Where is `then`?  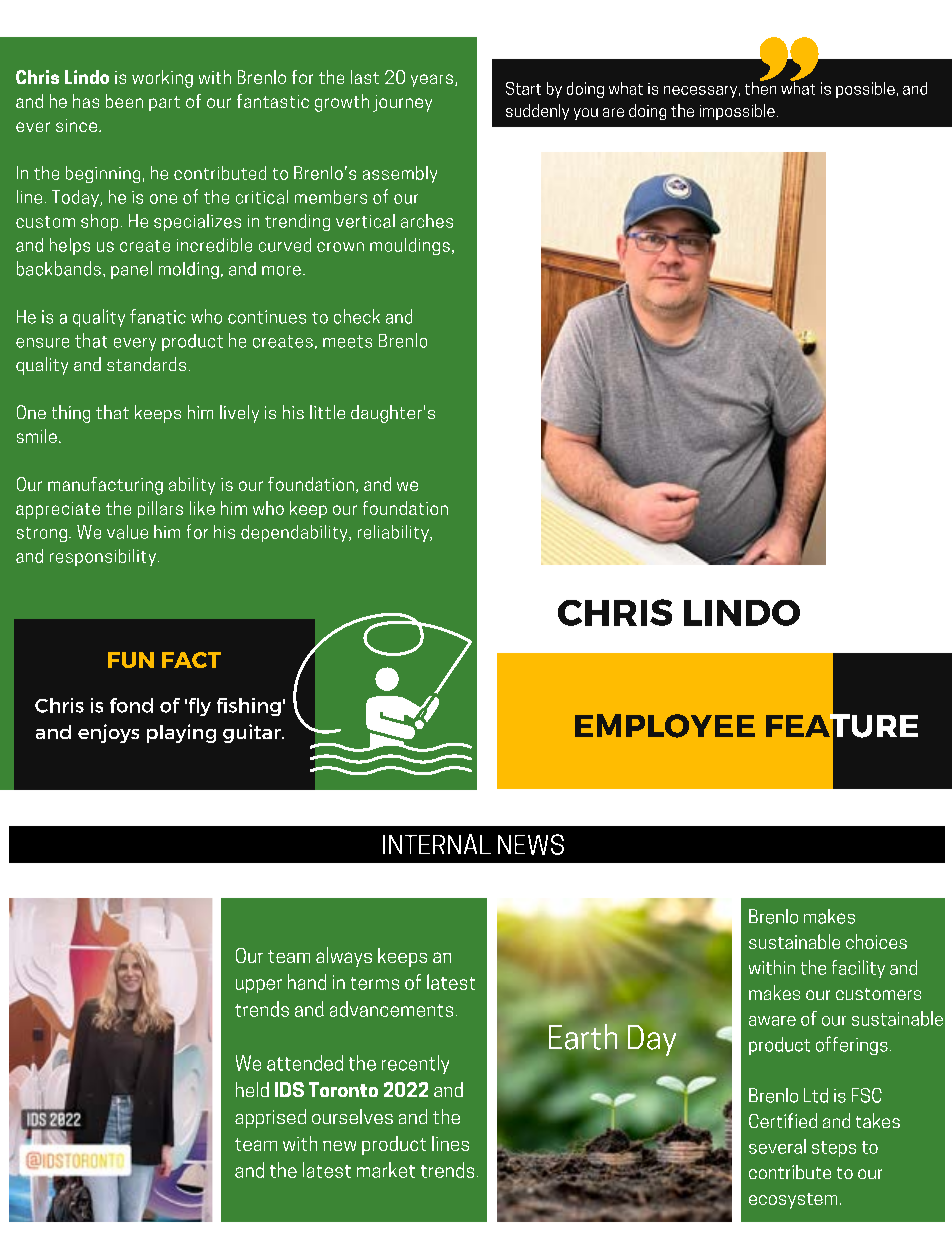
then is located at coordinates (760, 87).
